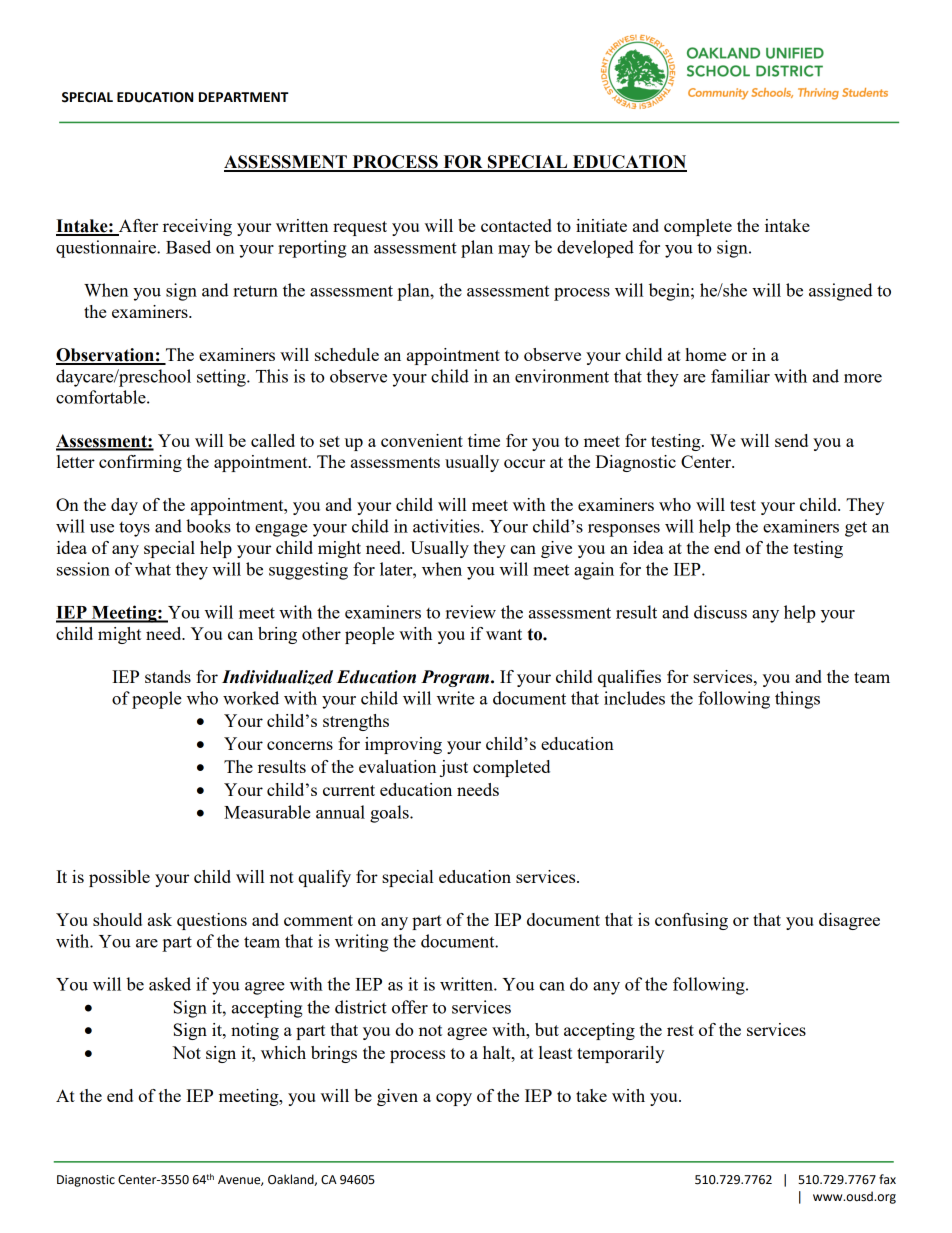 The width and height of the screenshot is (952, 1233). What do you see at coordinates (362, 943) in the screenshot?
I see `writing` at bounding box center [362, 943].
